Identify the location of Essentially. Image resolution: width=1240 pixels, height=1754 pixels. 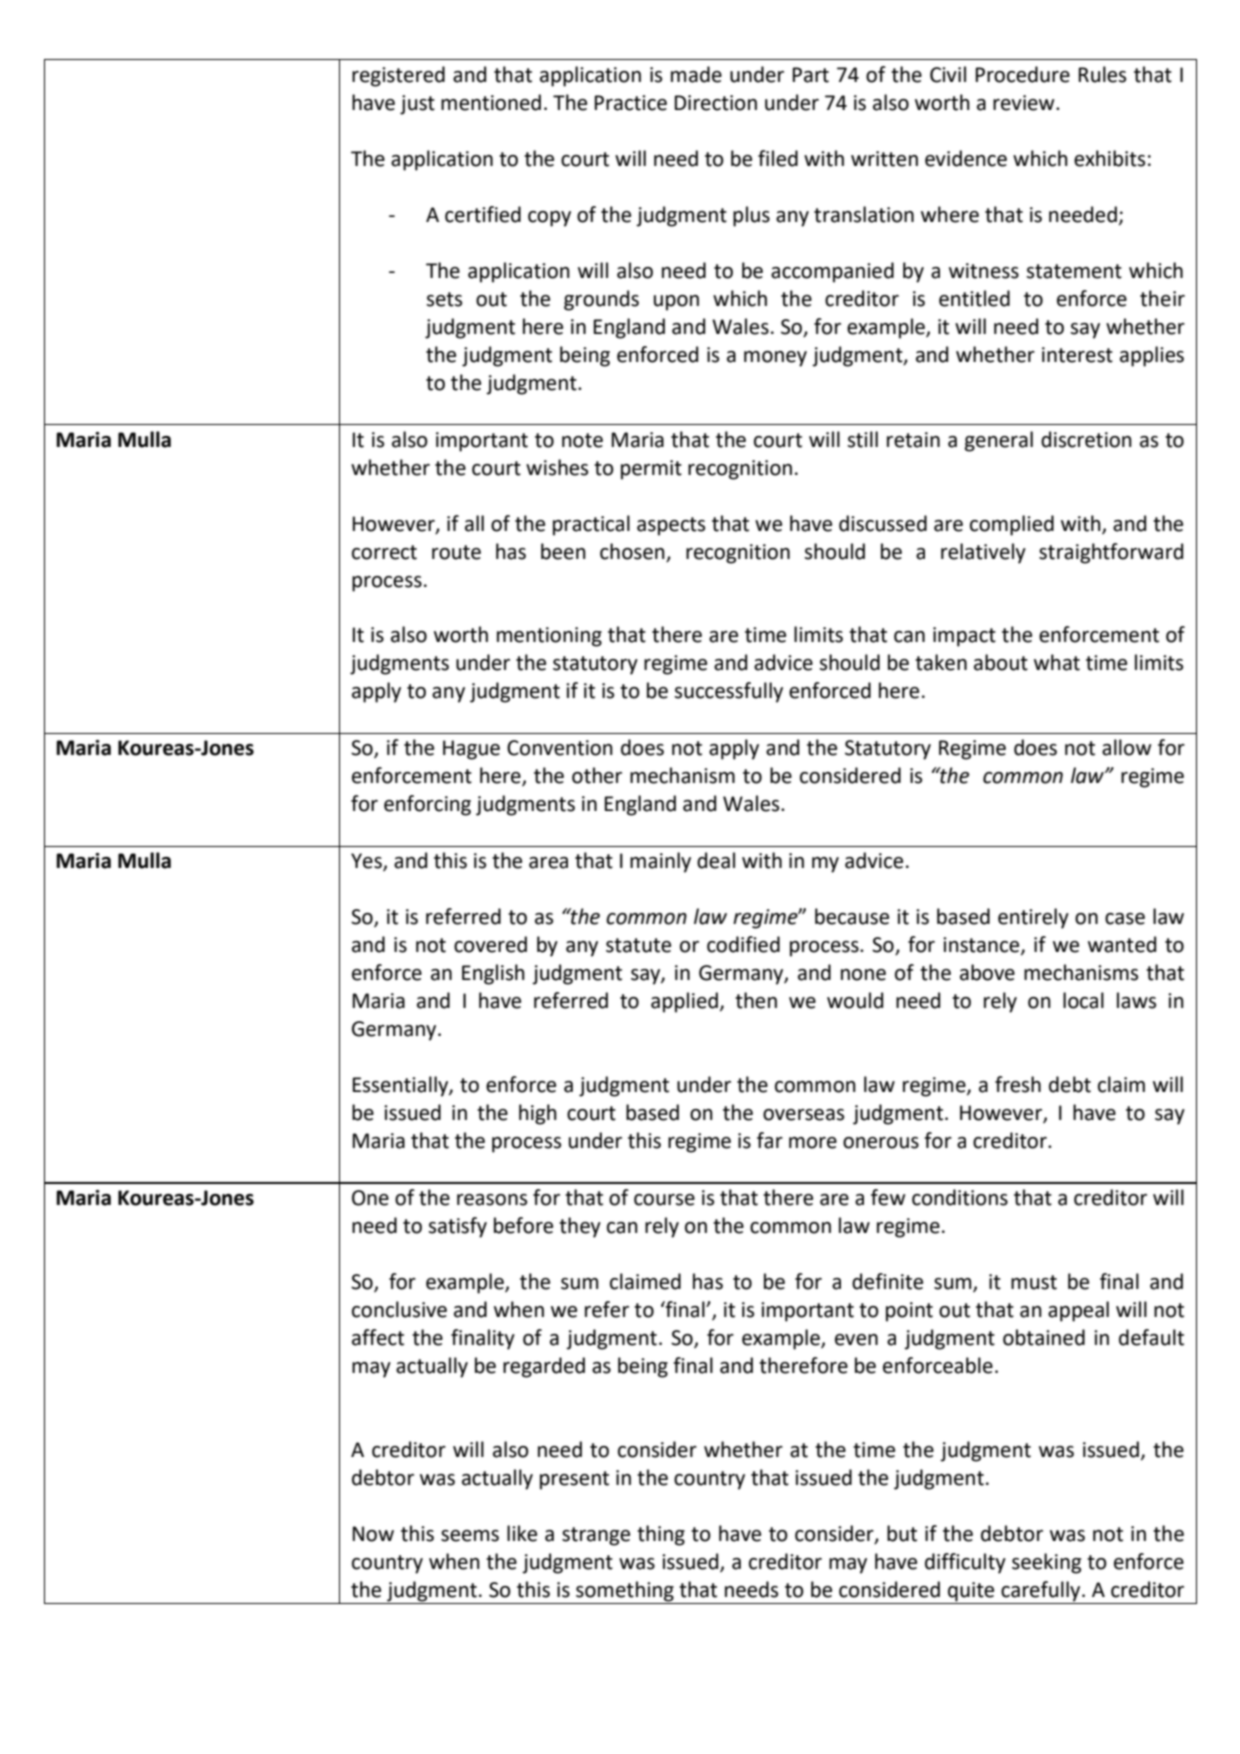
(401, 1086).
